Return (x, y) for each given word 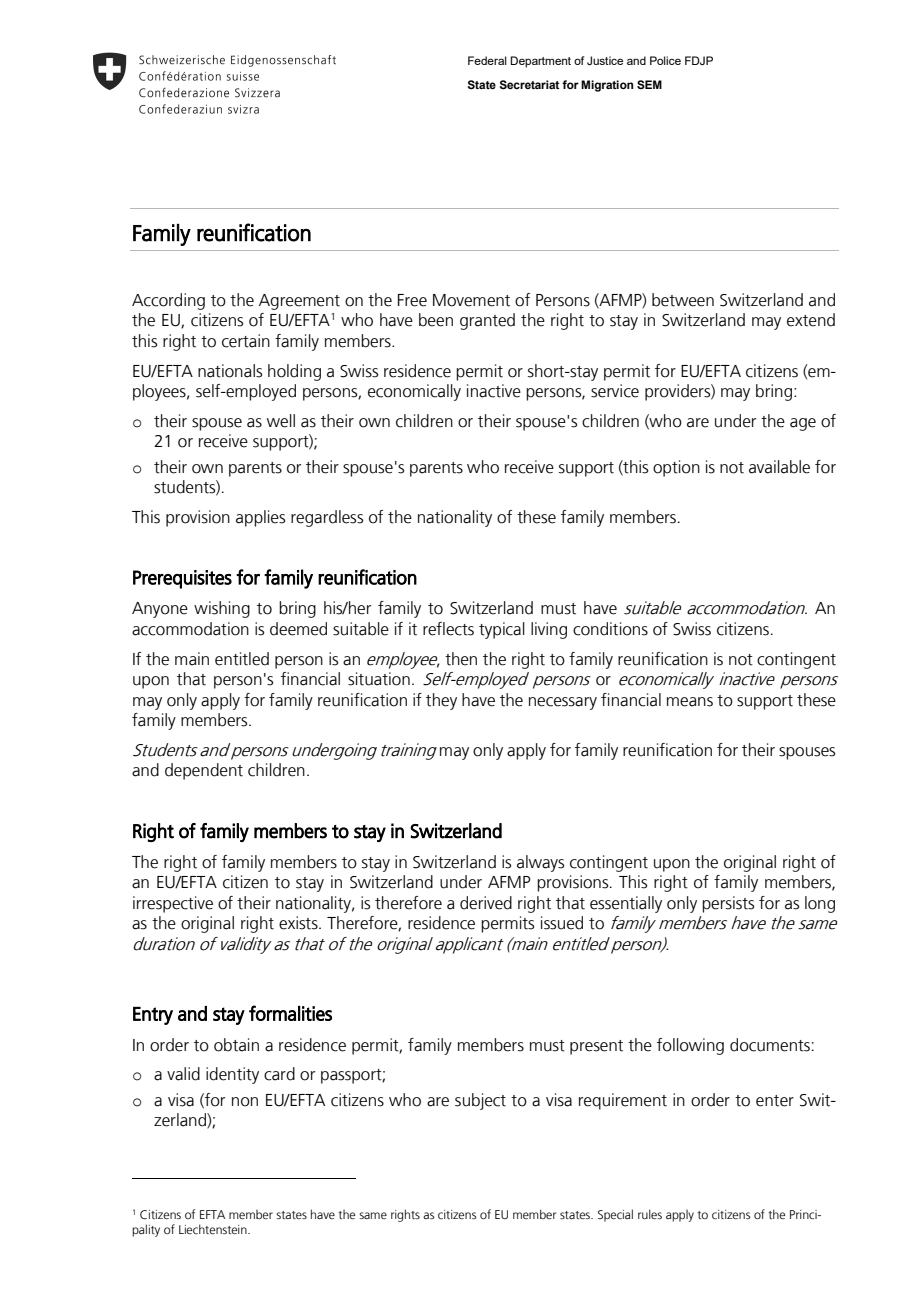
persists (728, 904)
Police (665, 60)
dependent (204, 771)
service (615, 391)
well (281, 421)
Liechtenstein (214, 1229)
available (779, 467)
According (168, 301)
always (540, 863)
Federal (487, 60)
